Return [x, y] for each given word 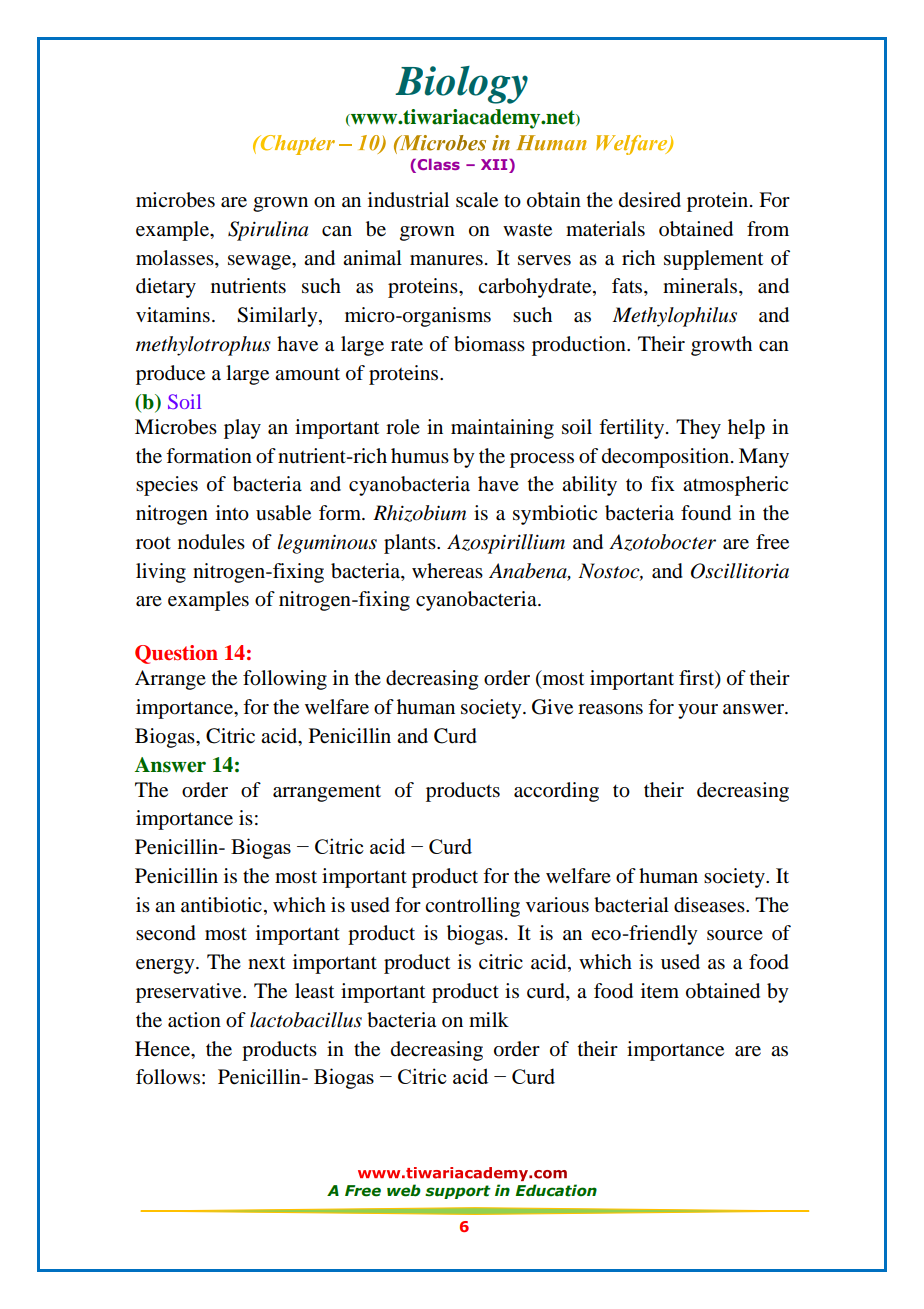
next [266, 963]
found [706, 513]
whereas [447, 570]
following [285, 680]
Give [552, 707]
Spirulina [268, 231]
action [194, 1020]
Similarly [278, 317]
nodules [211, 542]
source [735, 935]
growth [721, 346]
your [698, 711]
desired [650, 200]
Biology [461, 85]
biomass [489, 344]
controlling [472, 907]
